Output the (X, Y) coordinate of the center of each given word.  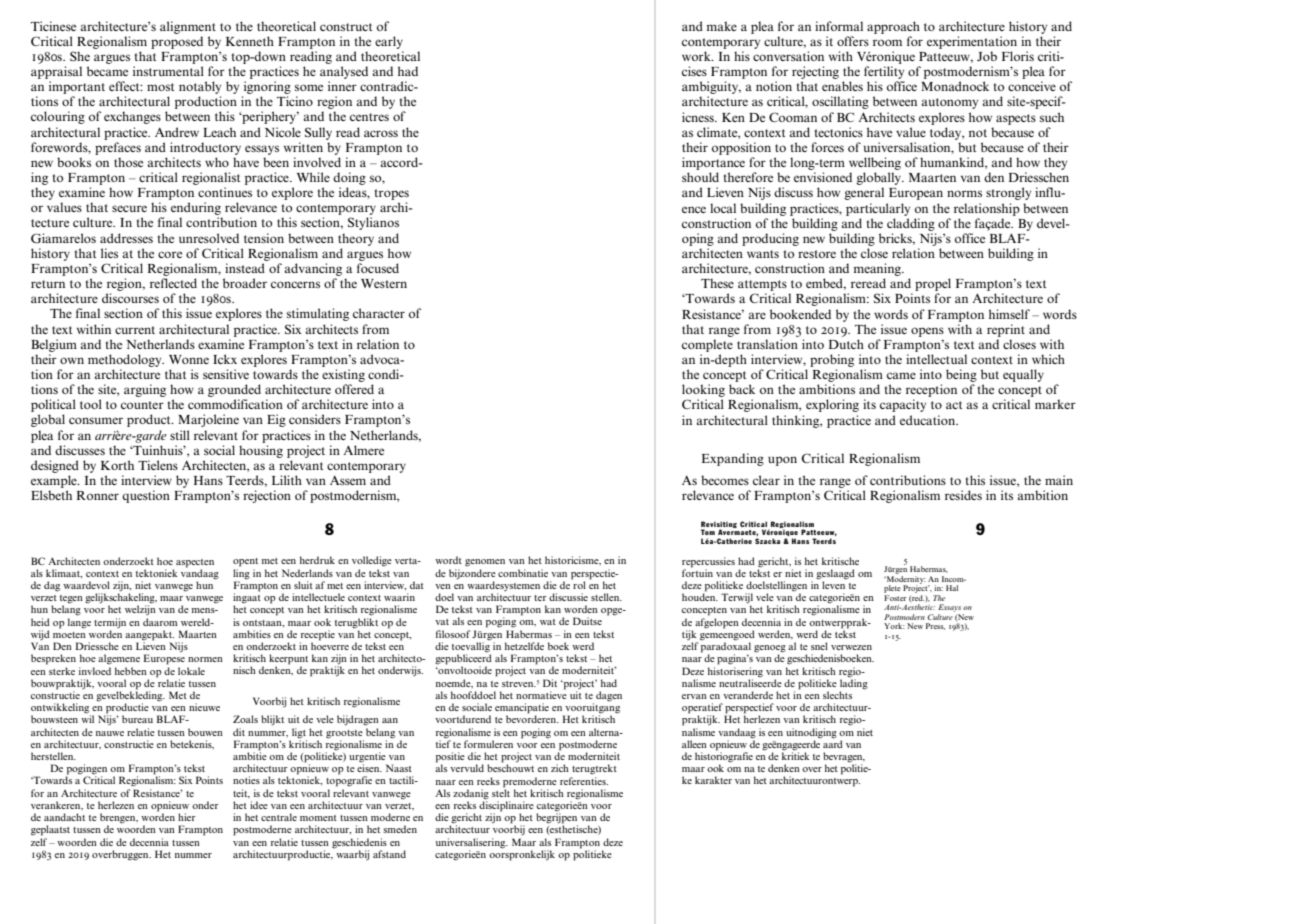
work (697, 56)
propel (933, 286)
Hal (952, 588)
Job (987, 56)
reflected (173, 283)
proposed (177, 42)
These (717, 283)
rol (578, 584)
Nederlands (307, 573)
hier (187, 817)
